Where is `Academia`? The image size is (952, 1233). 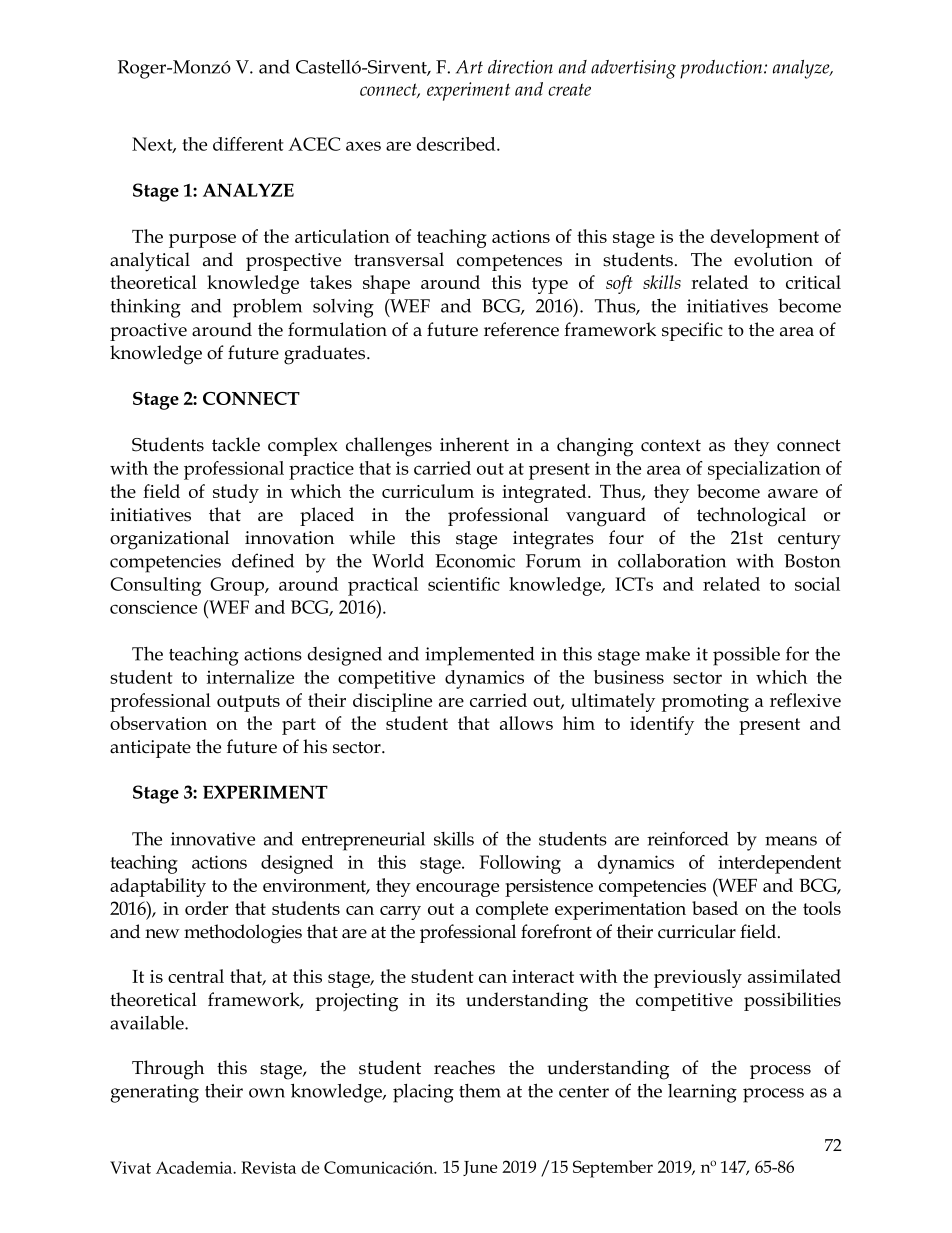 Academia is located at coordinates (195, 1167).
